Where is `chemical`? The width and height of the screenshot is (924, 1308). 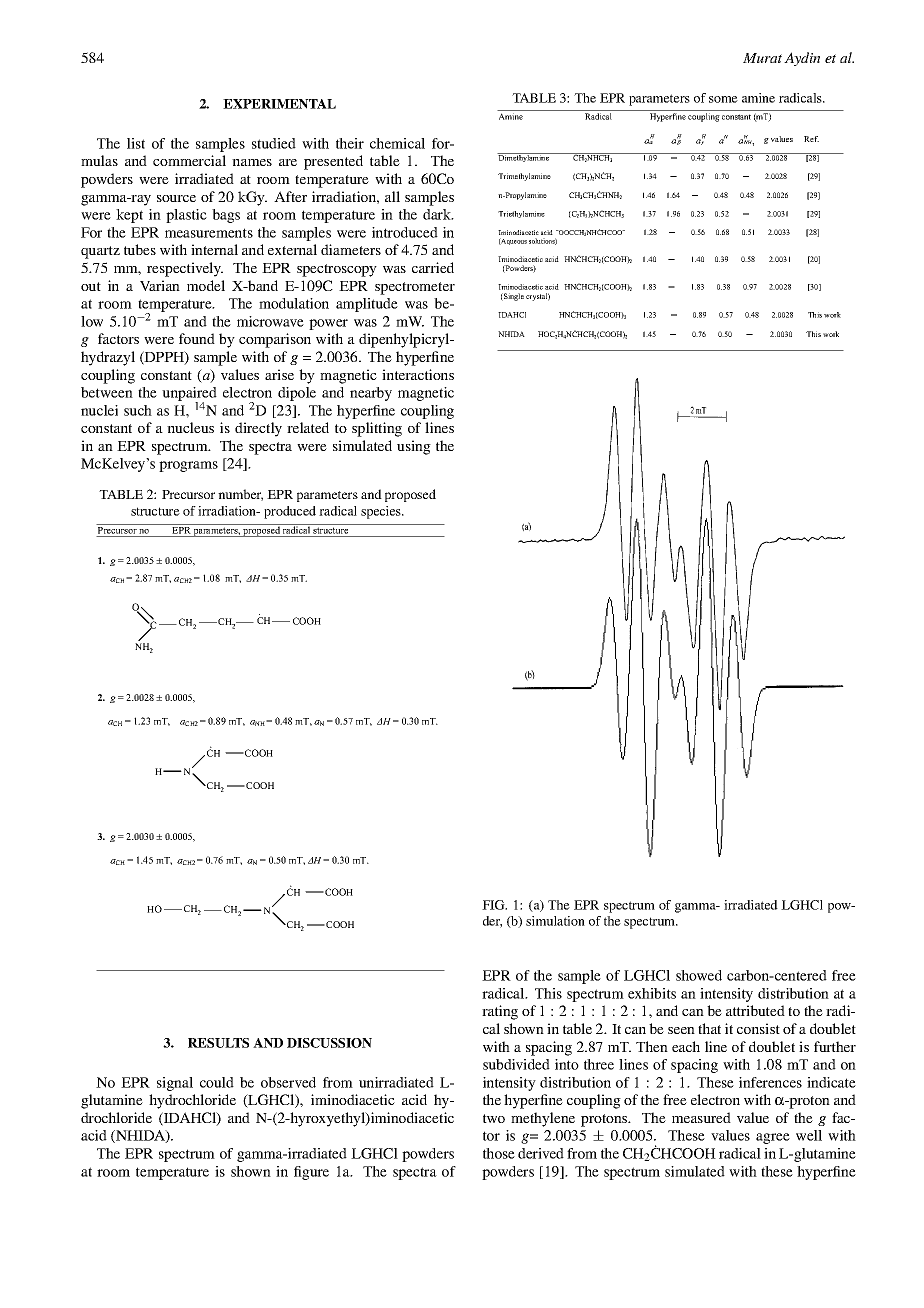 chemical is located at coordinates (397, 143).
